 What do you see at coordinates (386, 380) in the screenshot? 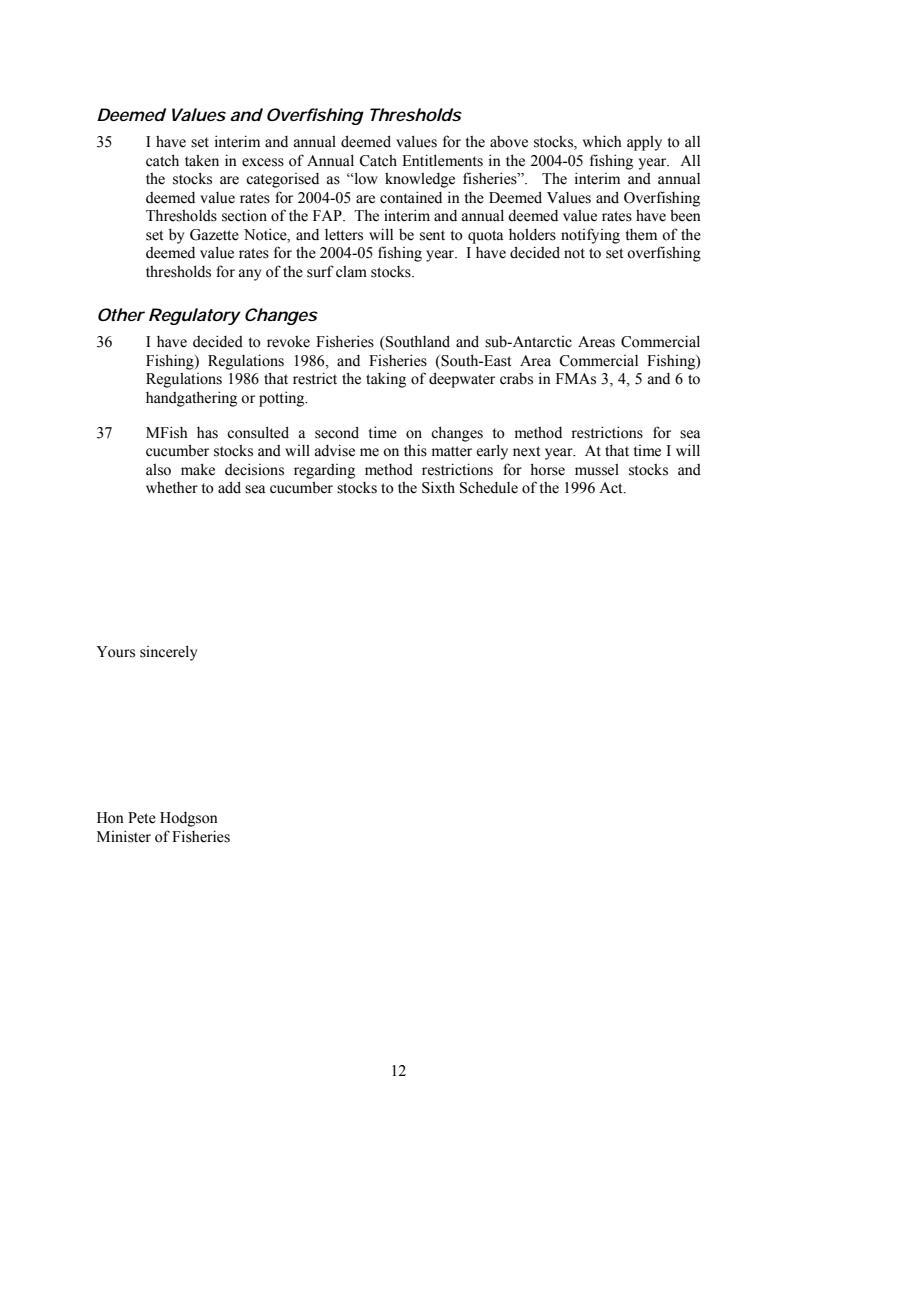
I see `taking` at bounding box center [386, 380].
